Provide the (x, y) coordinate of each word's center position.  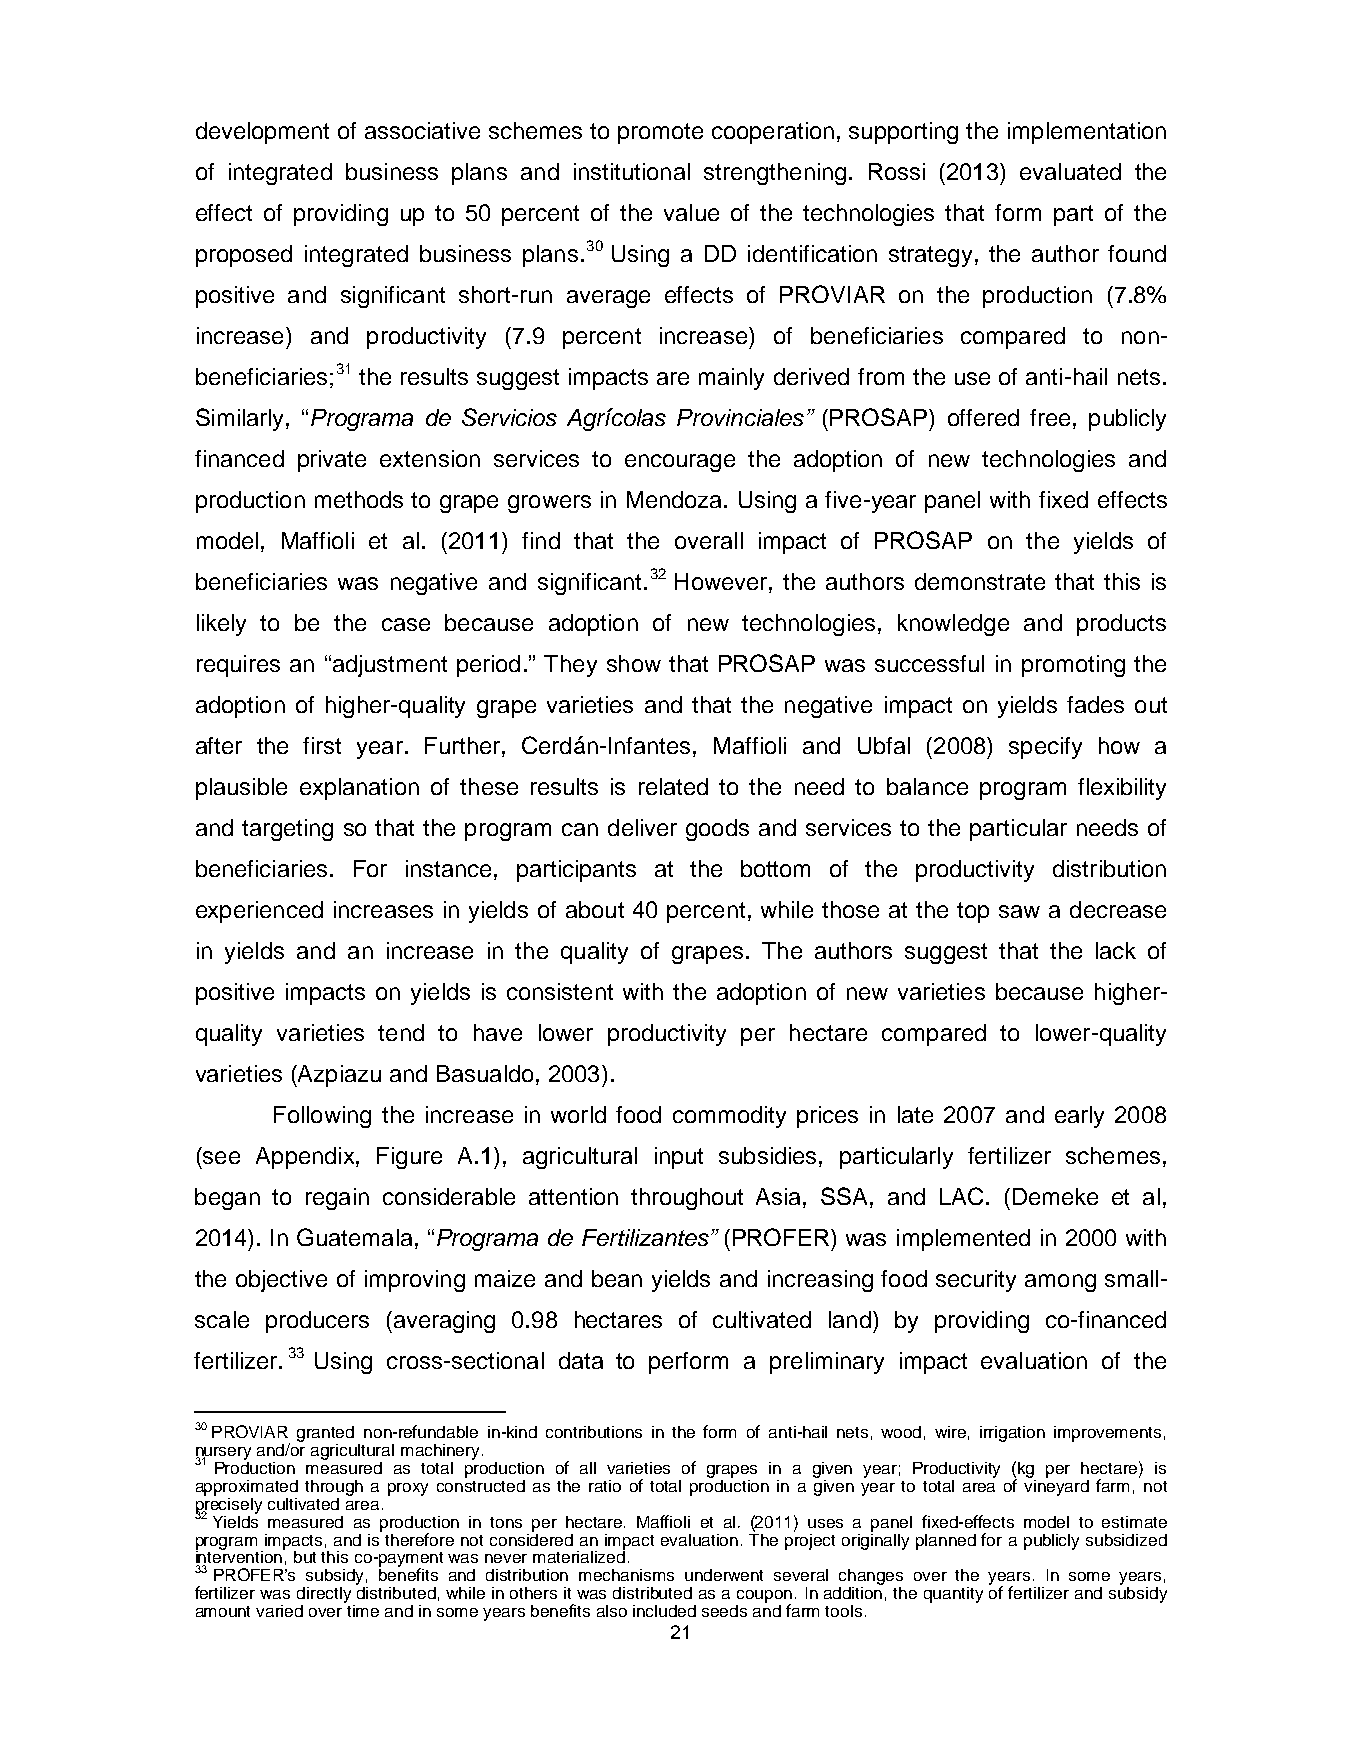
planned (946, 1542)
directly (324, 1595)
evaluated (1070, 171)
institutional (632, 171)
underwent (724, 1575)
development (262, 133)
